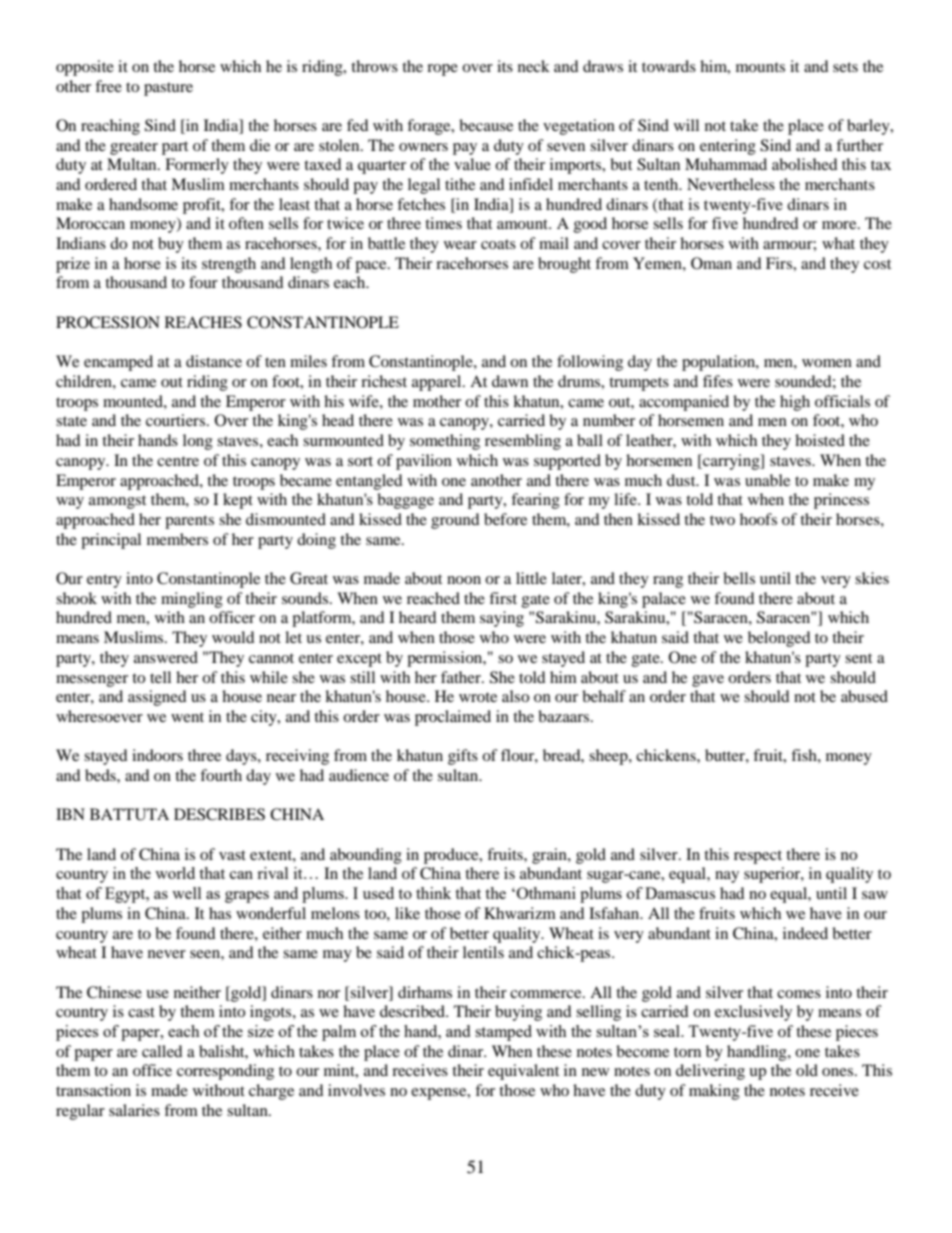 This screenshot has width=952, height=1233. What do you see at coordinates (510, 381) in the screenshot?
I see `dawn` at bounding box center [510, 381].
